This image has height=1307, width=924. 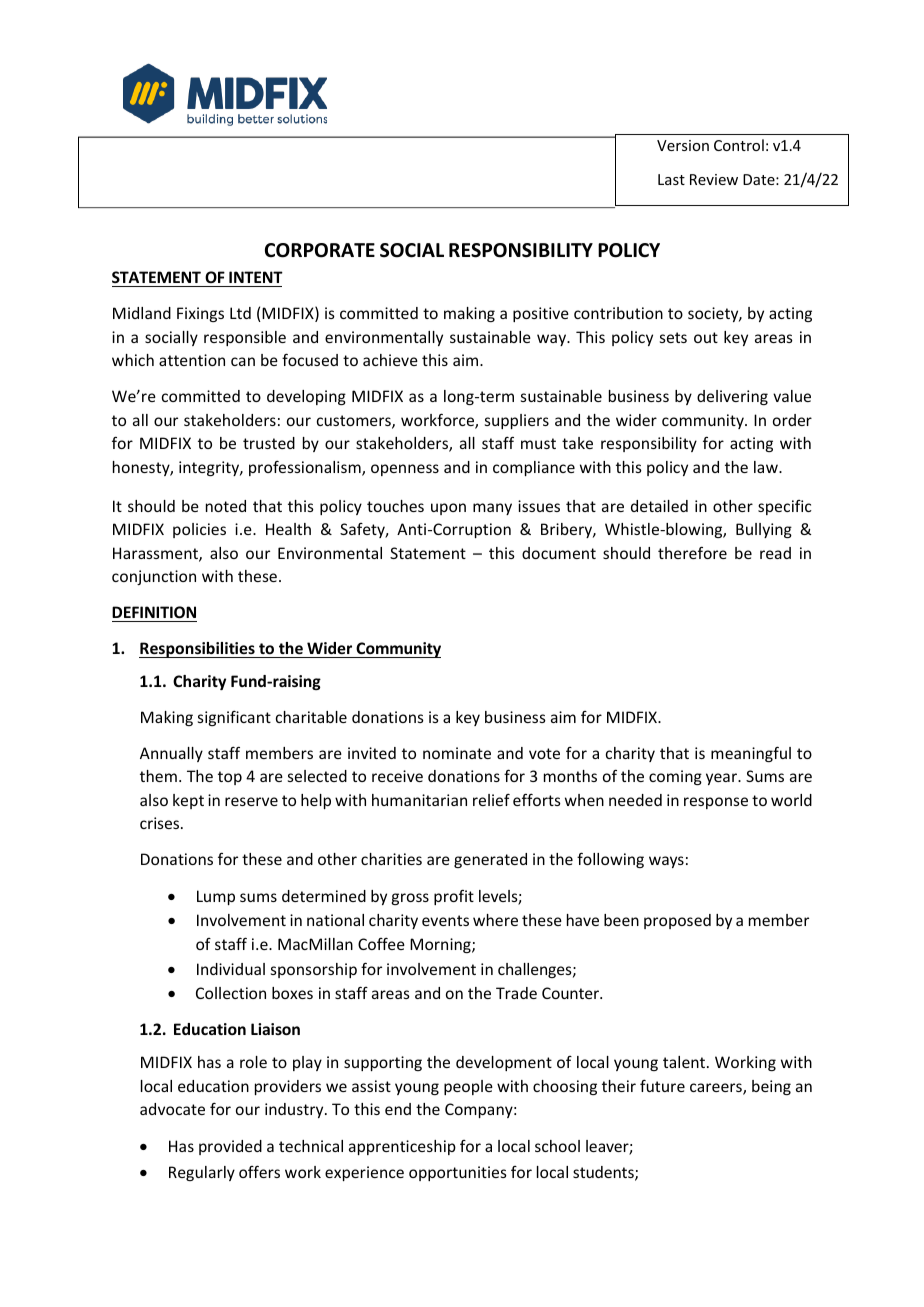 What do you see at coordinates (714, 179) in the image?
I see `Review` at bounding box center [714, 179].
